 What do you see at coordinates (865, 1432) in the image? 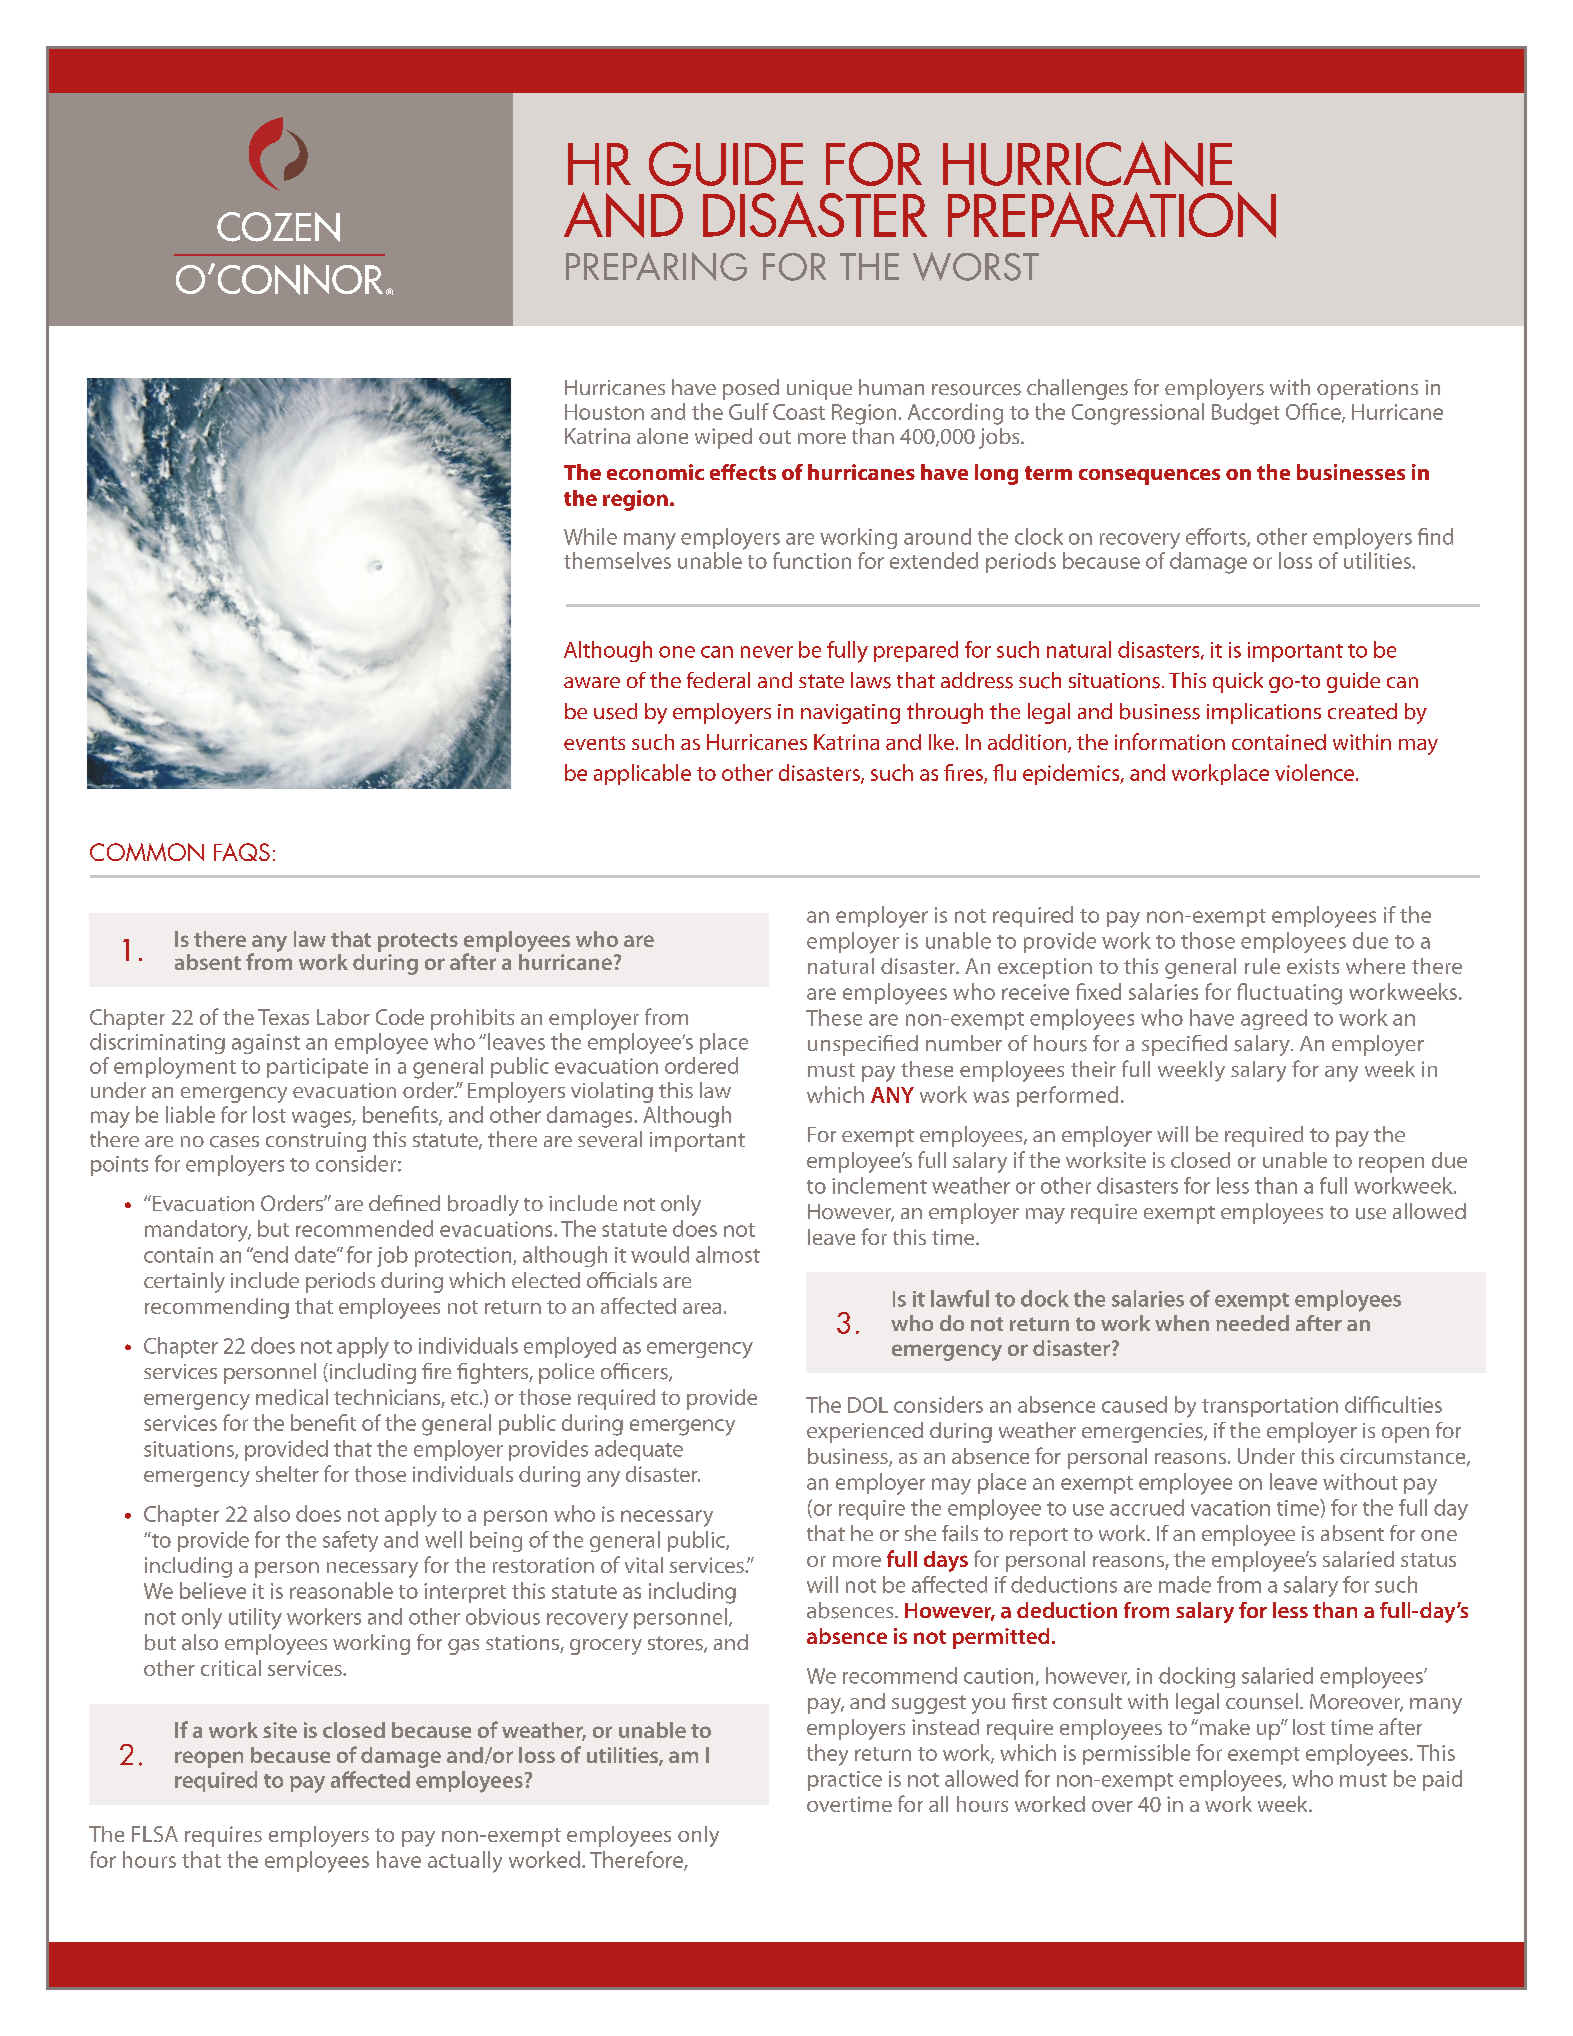
I see `experienced` at bounding box center [865, 1432].
